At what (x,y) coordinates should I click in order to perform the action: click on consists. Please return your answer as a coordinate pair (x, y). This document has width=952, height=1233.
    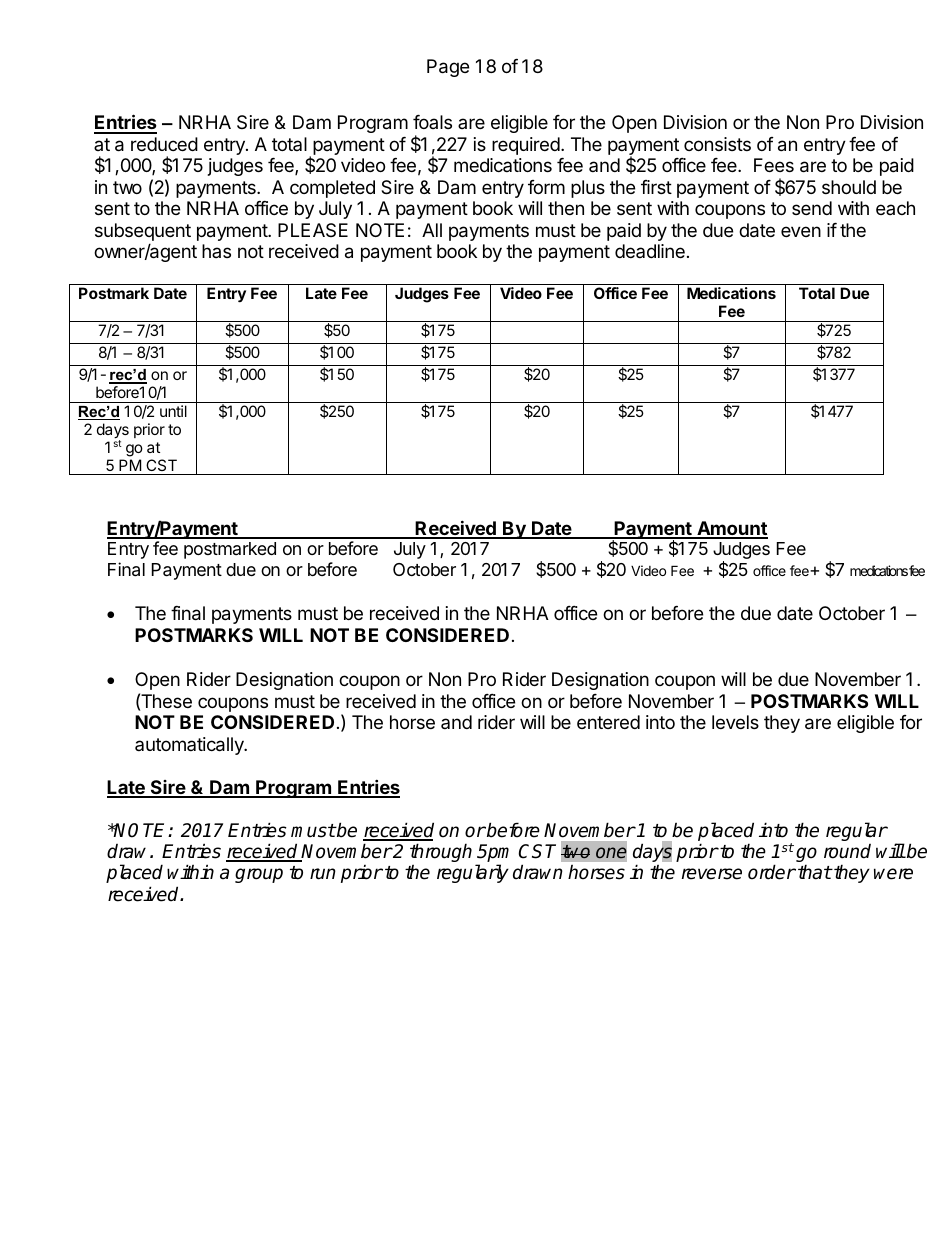
    Looking at the image, I should click on (717, 144).
